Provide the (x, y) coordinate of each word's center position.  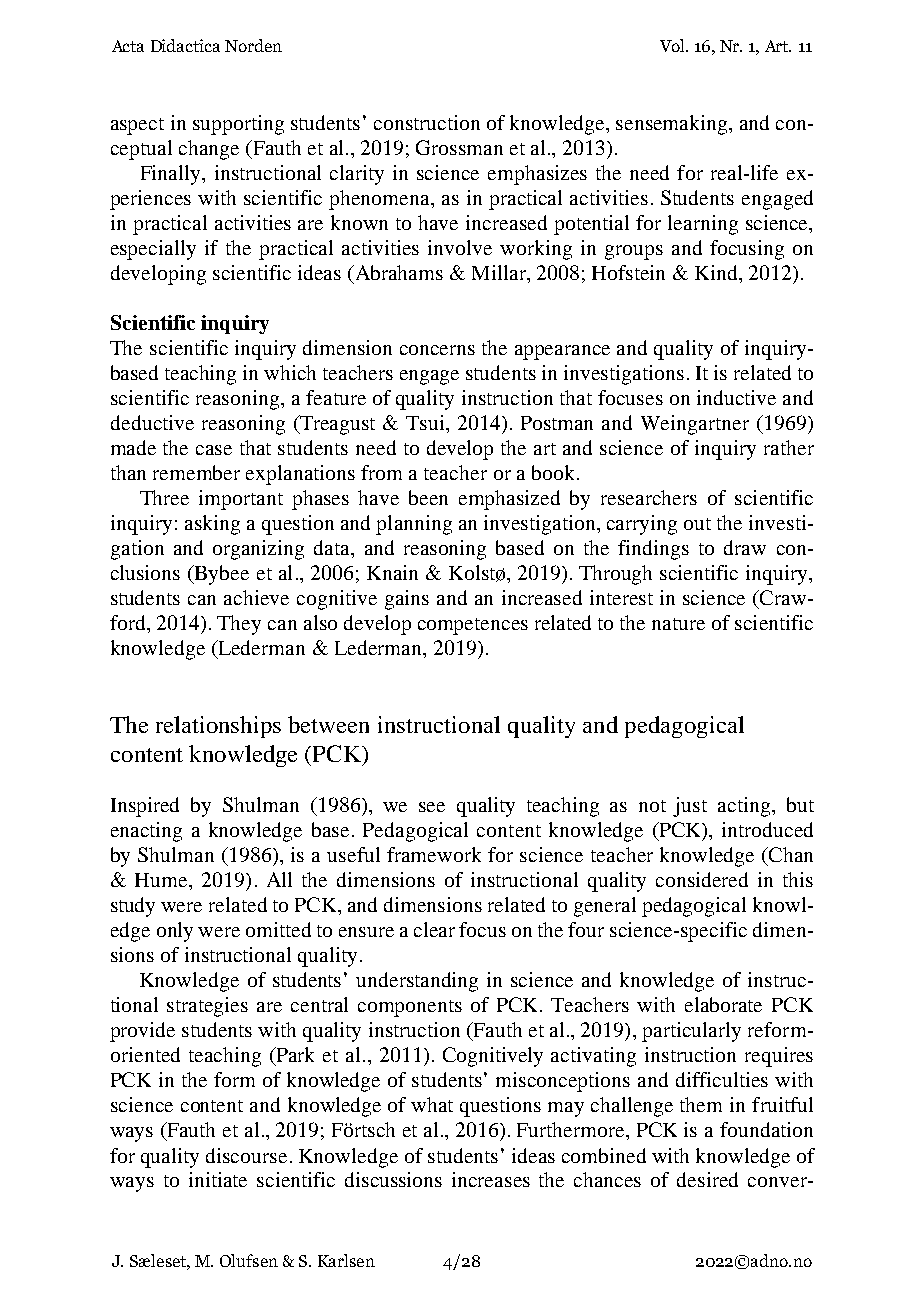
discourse (246, 1155)
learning (703, 225)
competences (473, 626)
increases (491, 1179)
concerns (437, 350)
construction (427, 122)
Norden (253, 45)
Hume (162, 880)
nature (678, 624)
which (290, 372)
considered (702, 879)
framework (434, 854)
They (239, 625)
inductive (736, 397)
